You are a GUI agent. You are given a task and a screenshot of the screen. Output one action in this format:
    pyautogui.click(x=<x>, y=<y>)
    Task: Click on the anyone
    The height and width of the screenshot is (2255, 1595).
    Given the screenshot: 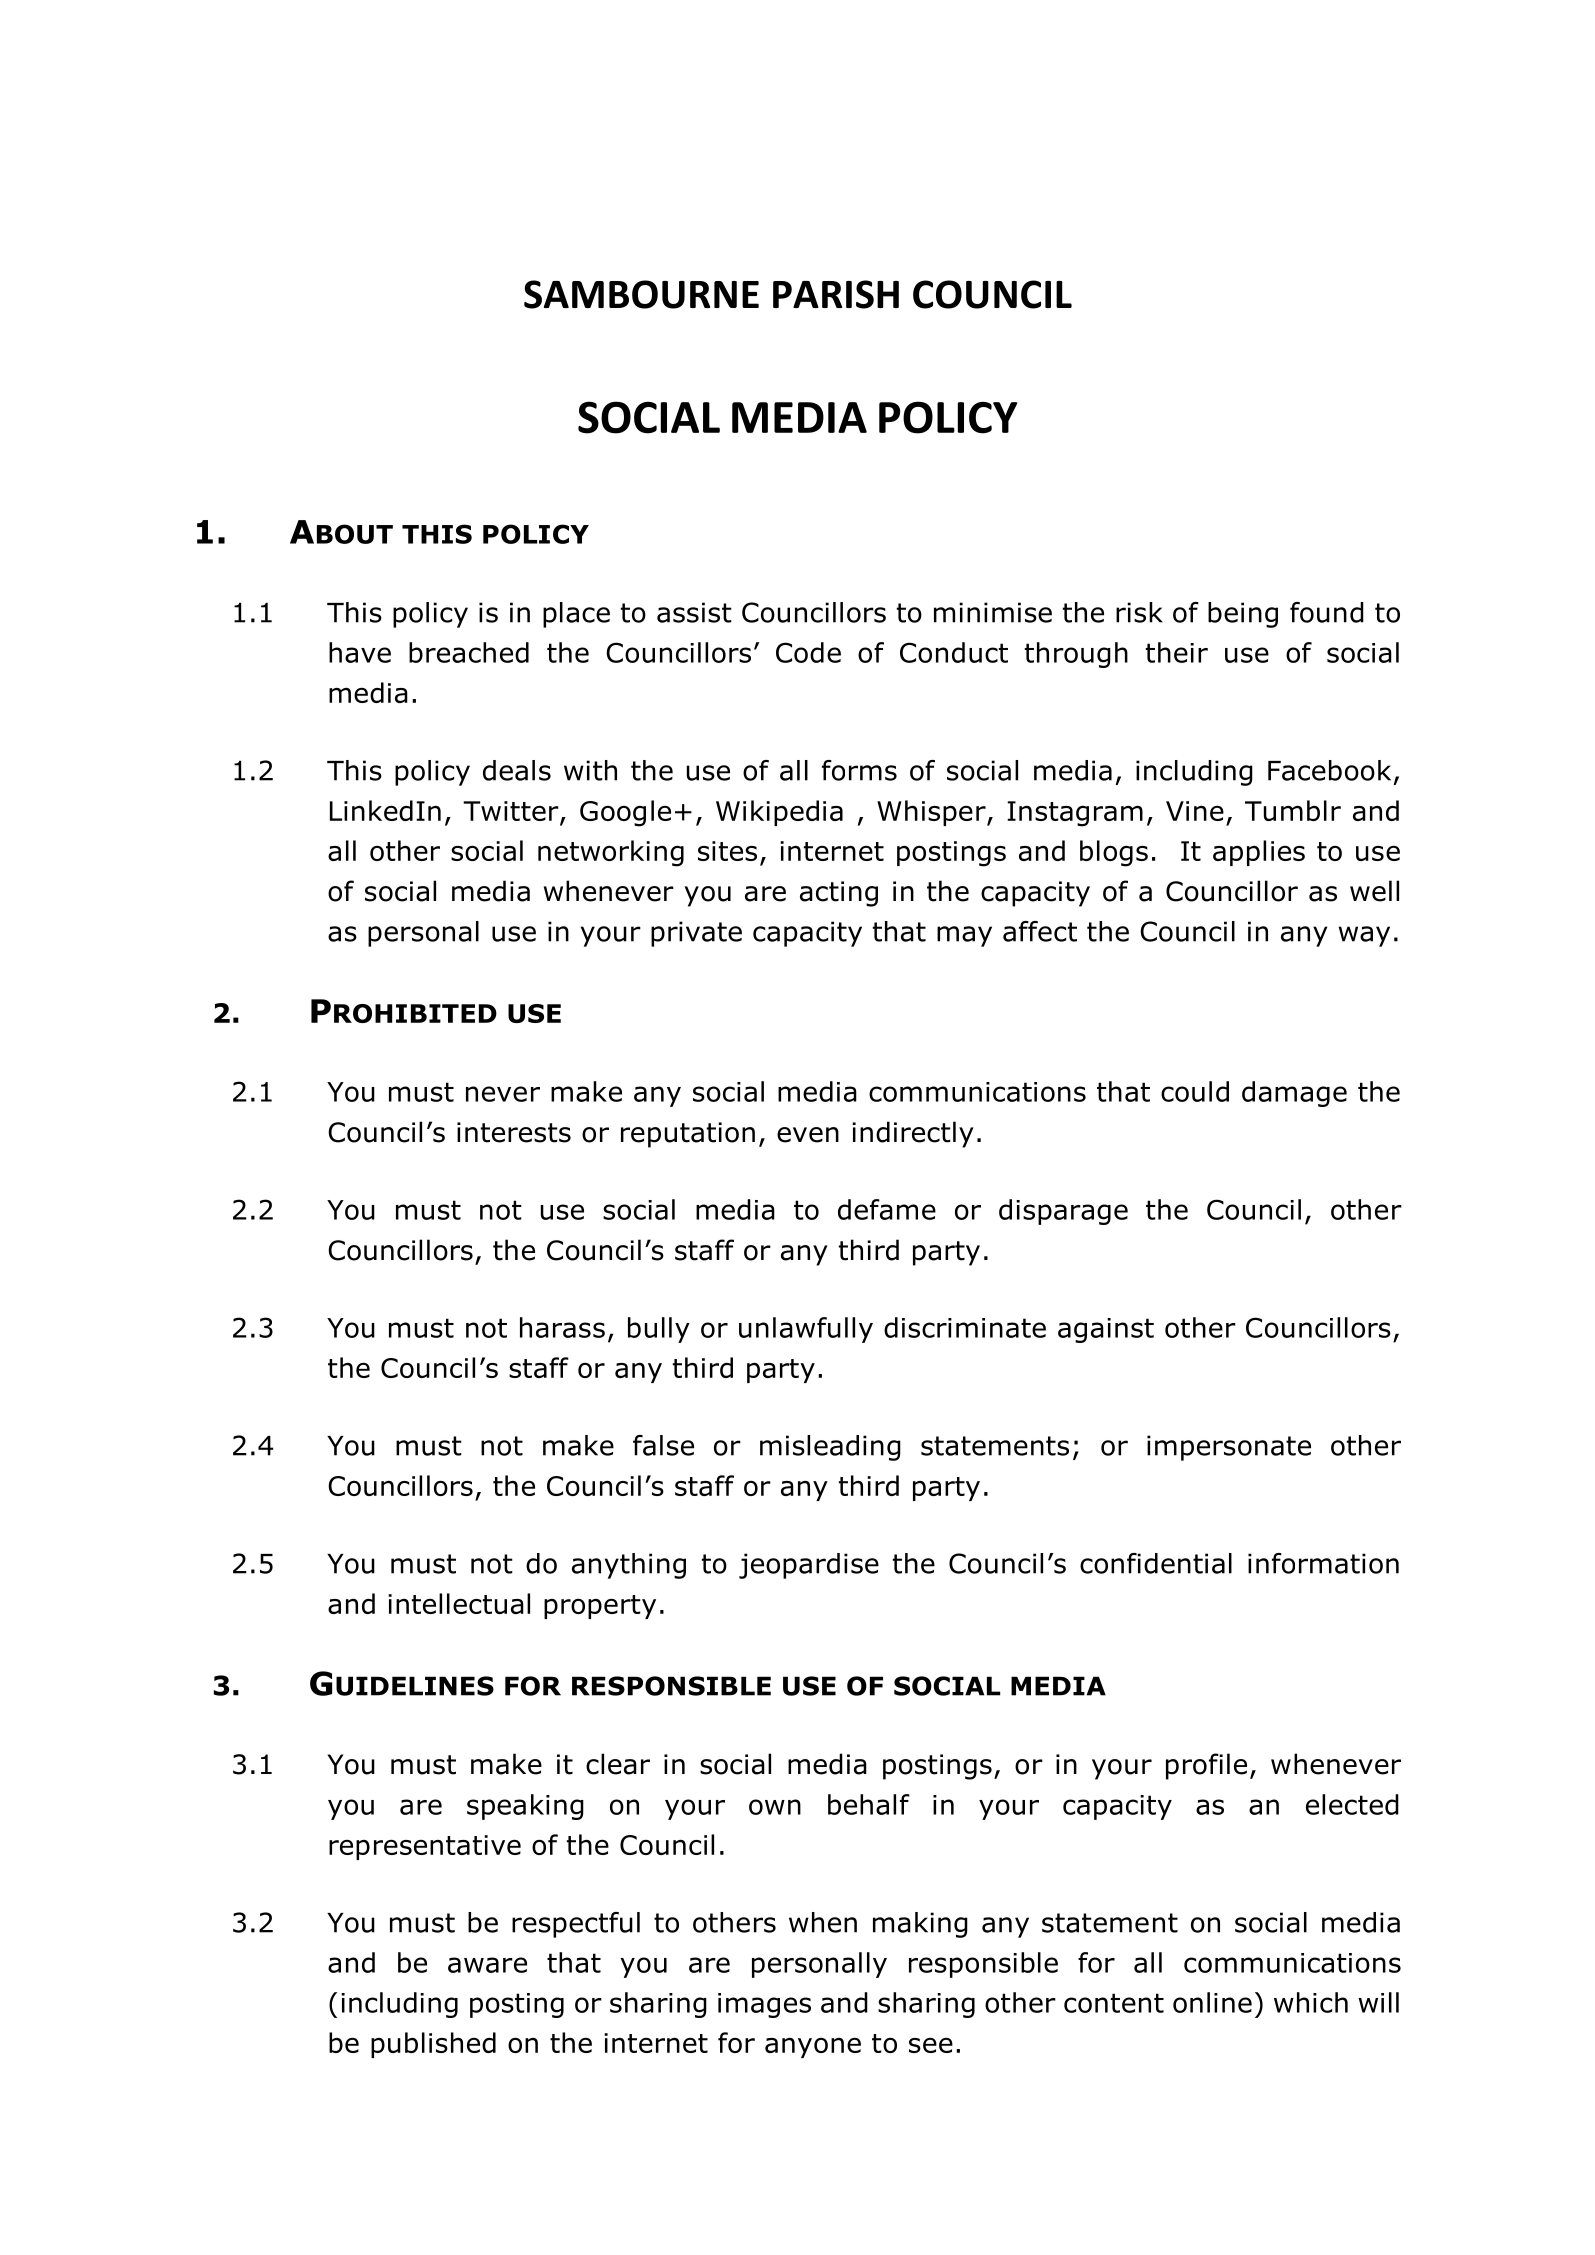 What is the action you would take?
    pyautogui.click(x=813, y=2048)
